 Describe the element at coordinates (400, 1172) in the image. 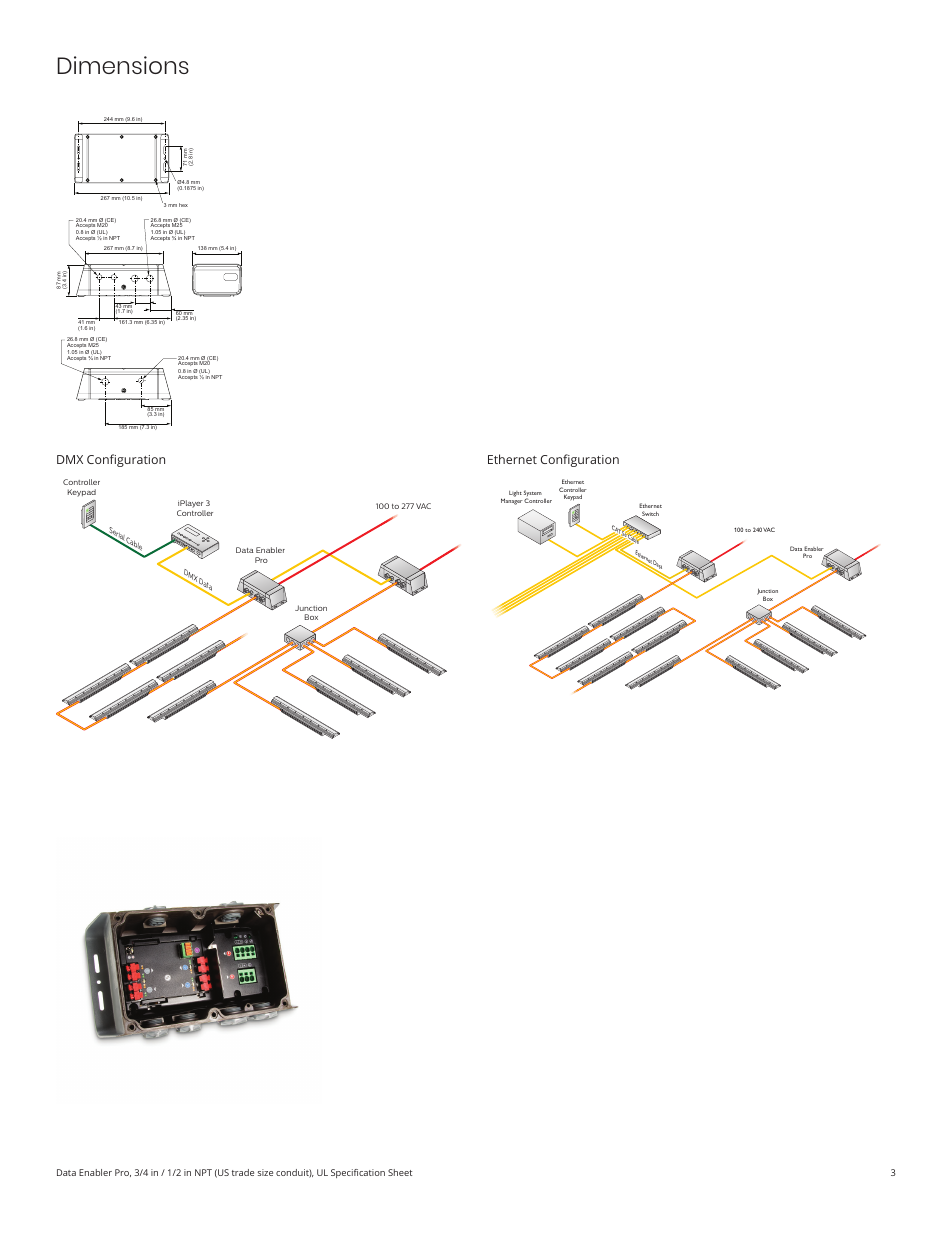

I see `Sheet` at that location.
